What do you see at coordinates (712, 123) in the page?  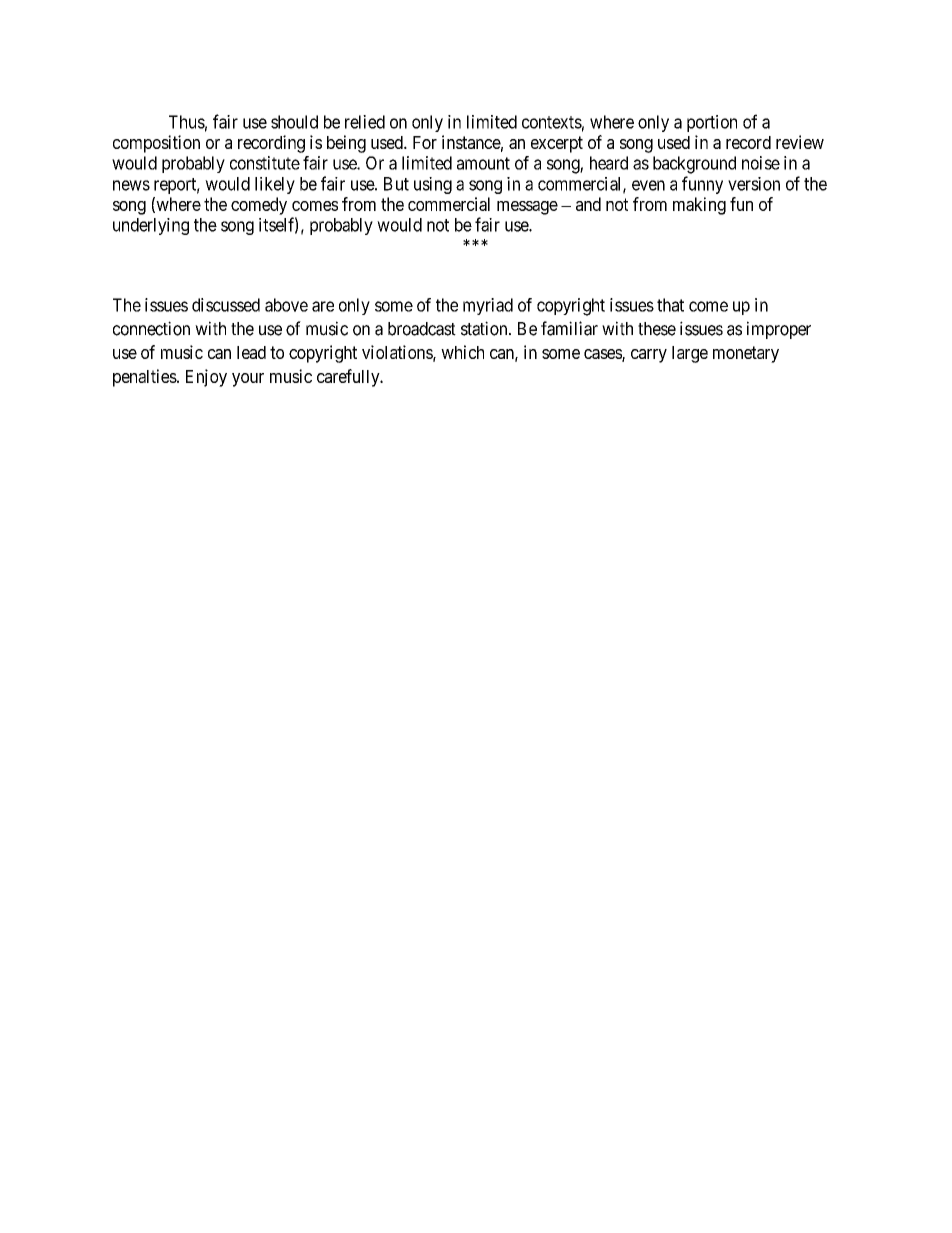 I see `portion` at bounding box center [712, 123].
